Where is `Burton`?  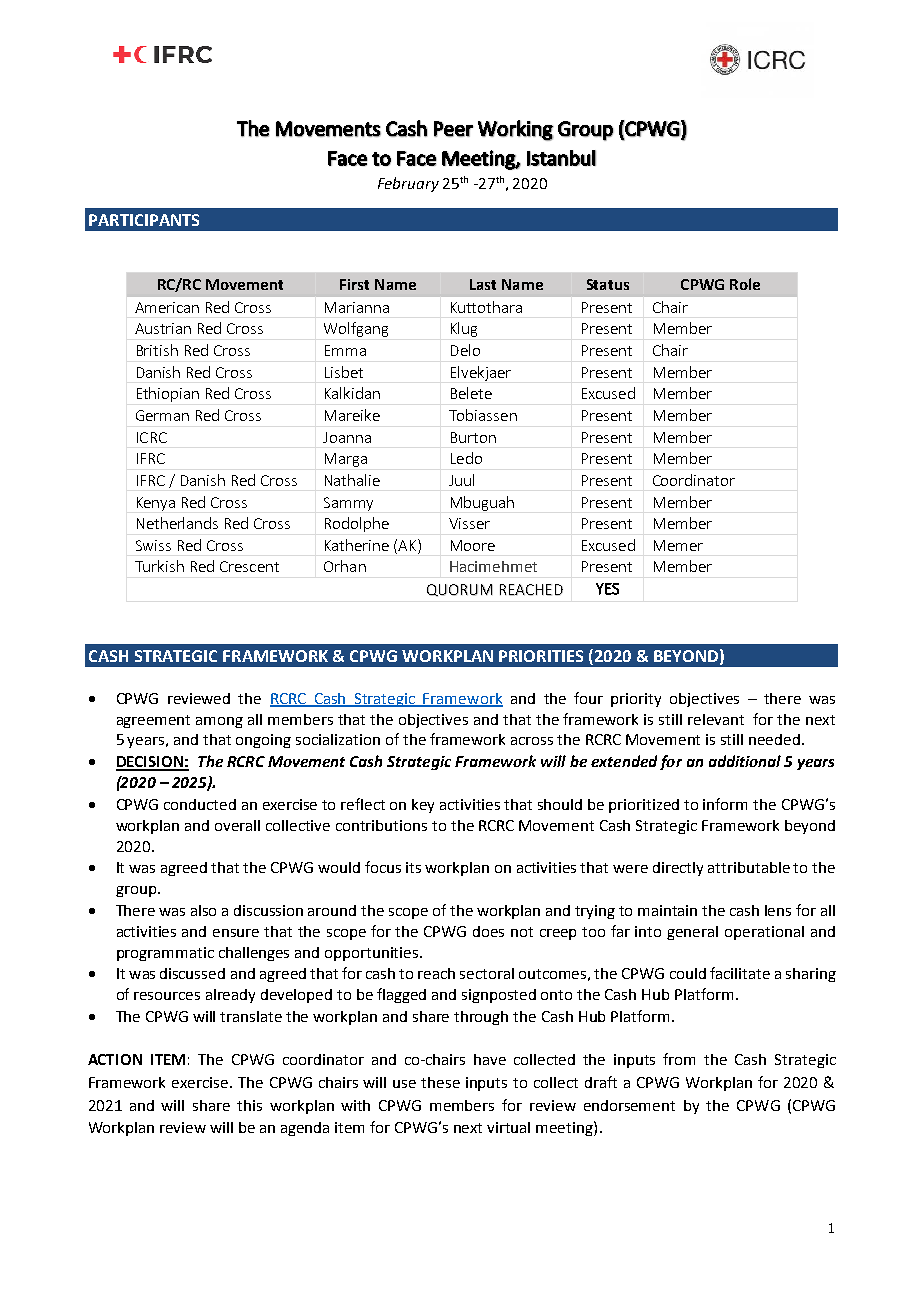 Burton is located at coordinates (473, 437).
